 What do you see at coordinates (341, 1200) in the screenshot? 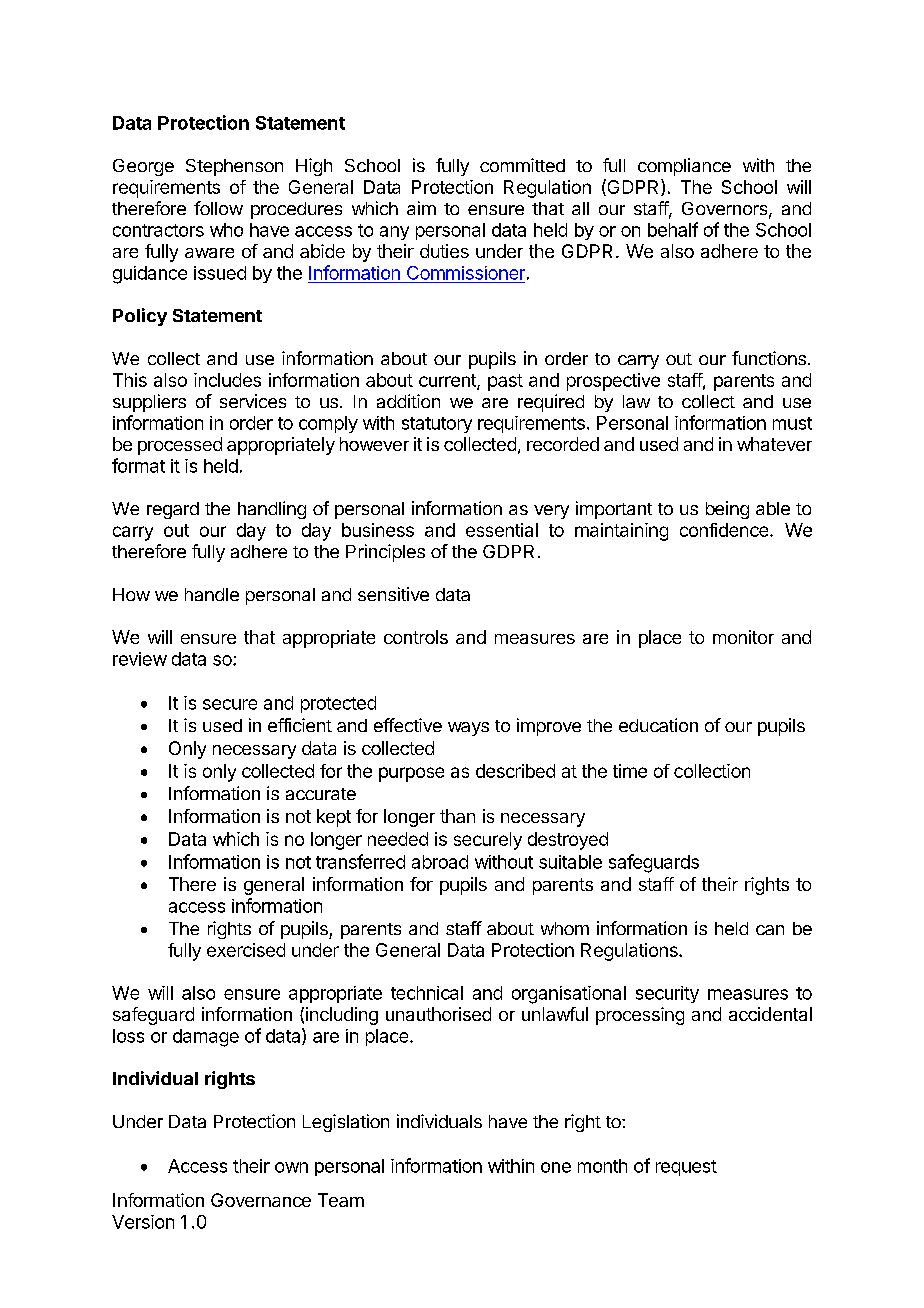
I see `Team` at bounding box center [341, 1200].
